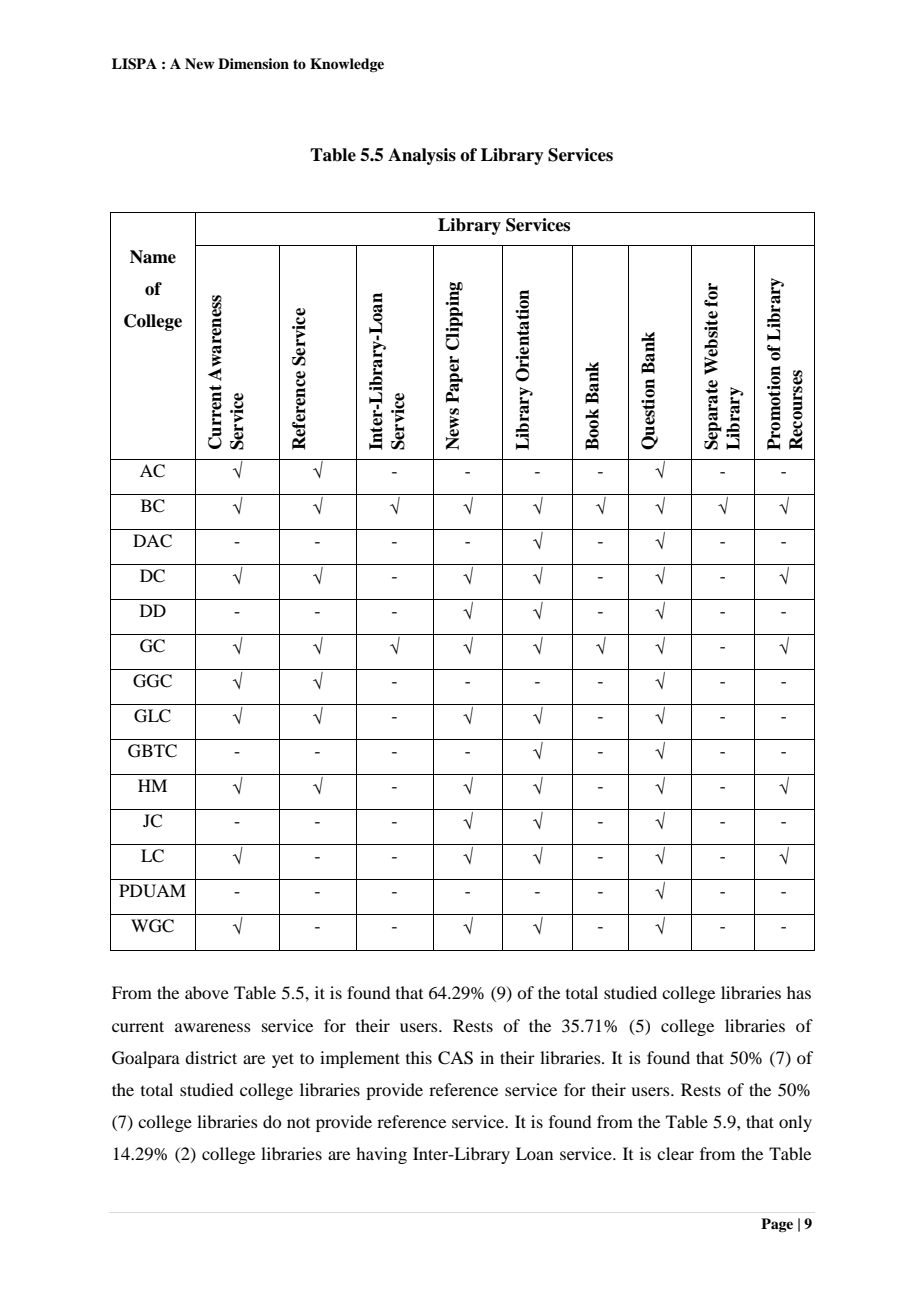 The height and width of the screenshot is (1308, 924). Describe the element at coordinates (298, 1123) in the screenshot. I see `not` at that location.
